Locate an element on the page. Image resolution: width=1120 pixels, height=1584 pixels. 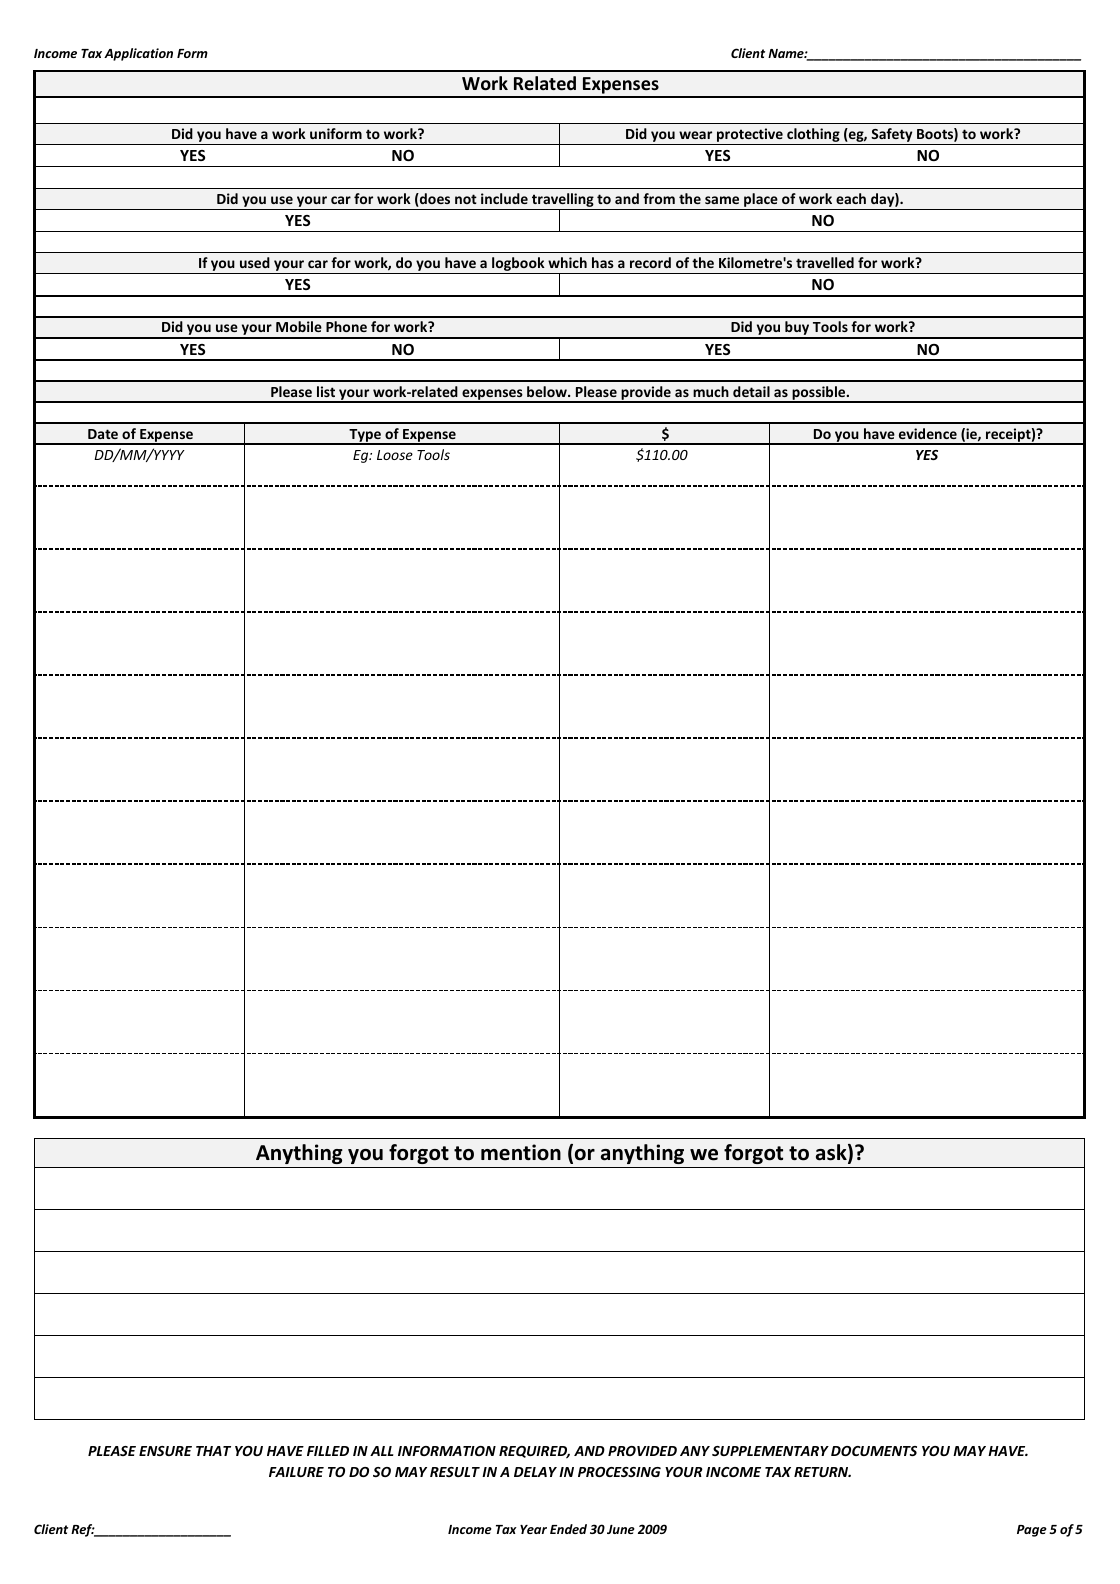
travelling is located at coordinates (563, 201).
